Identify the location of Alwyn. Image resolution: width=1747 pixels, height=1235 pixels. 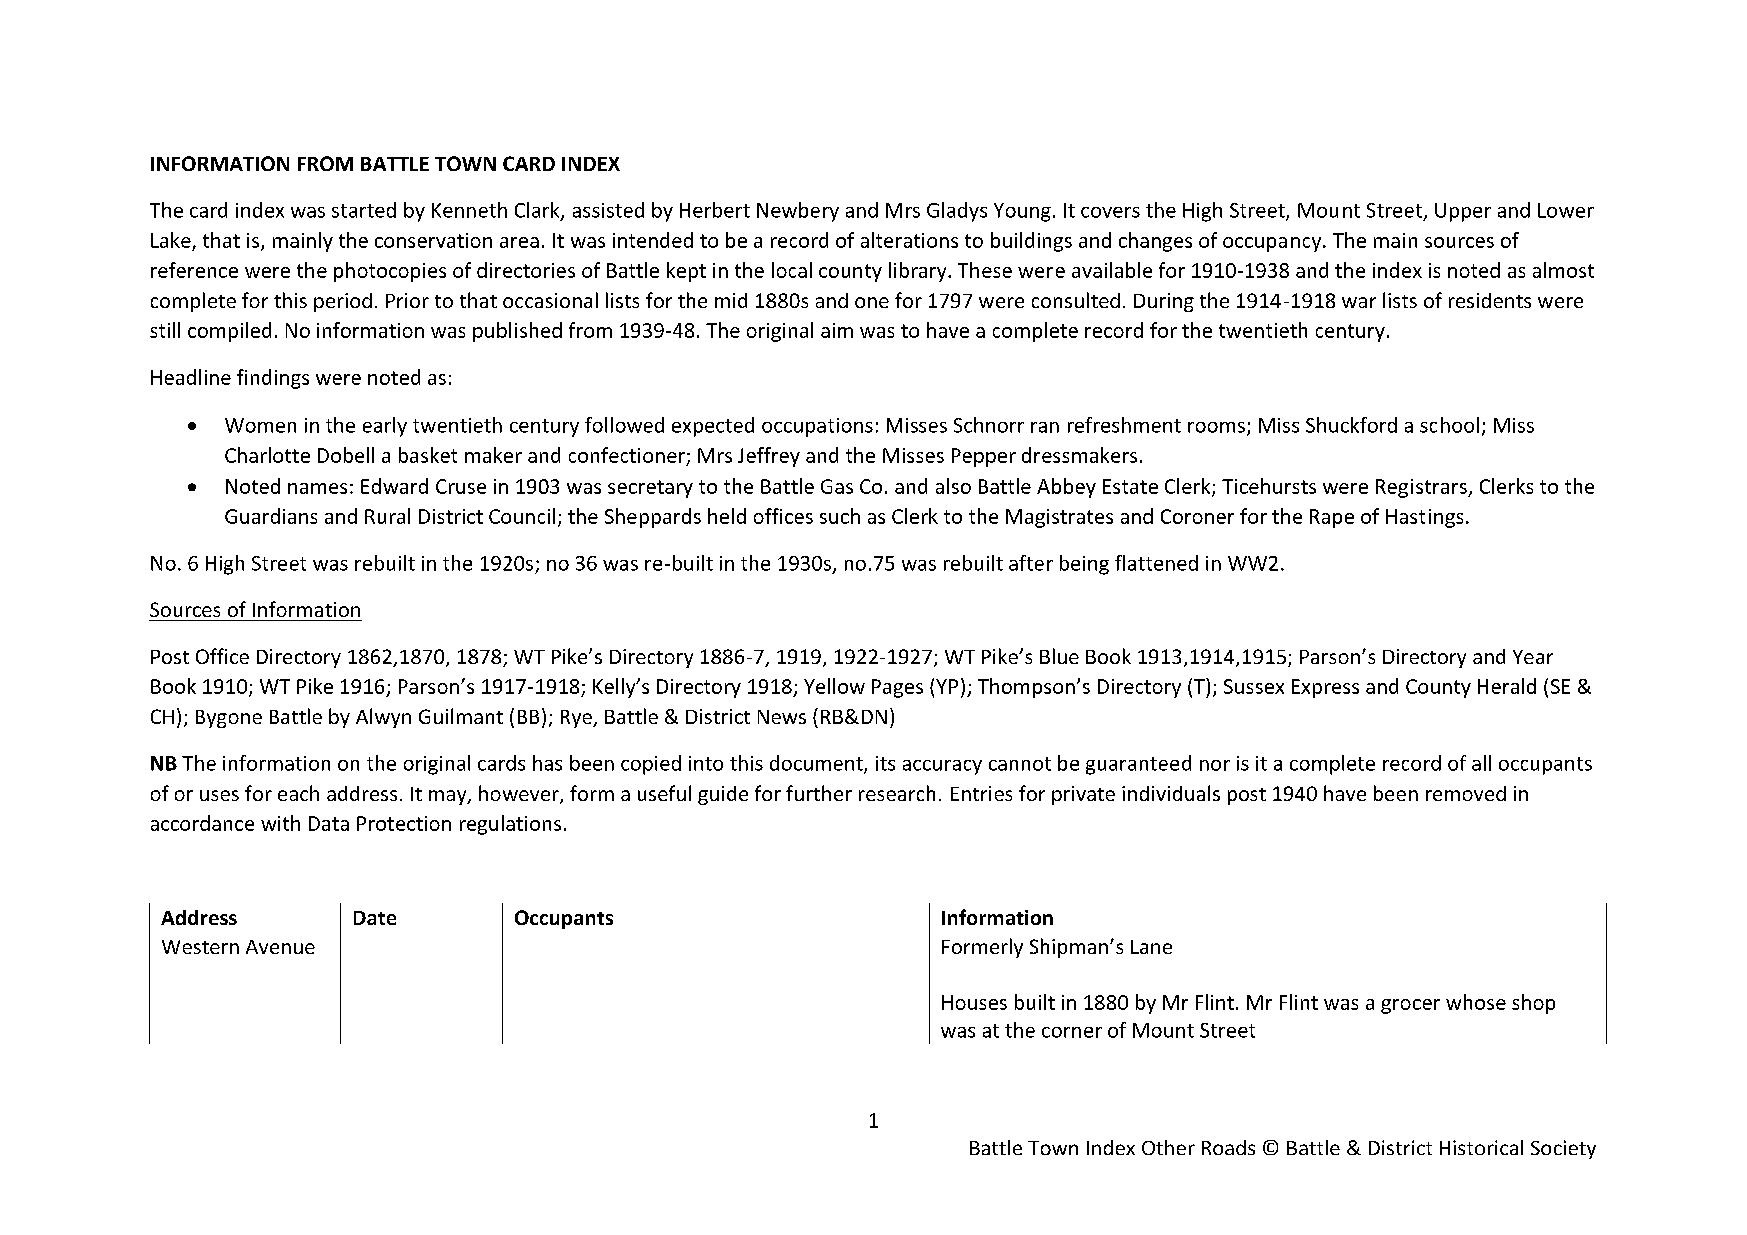
(383, 718).
